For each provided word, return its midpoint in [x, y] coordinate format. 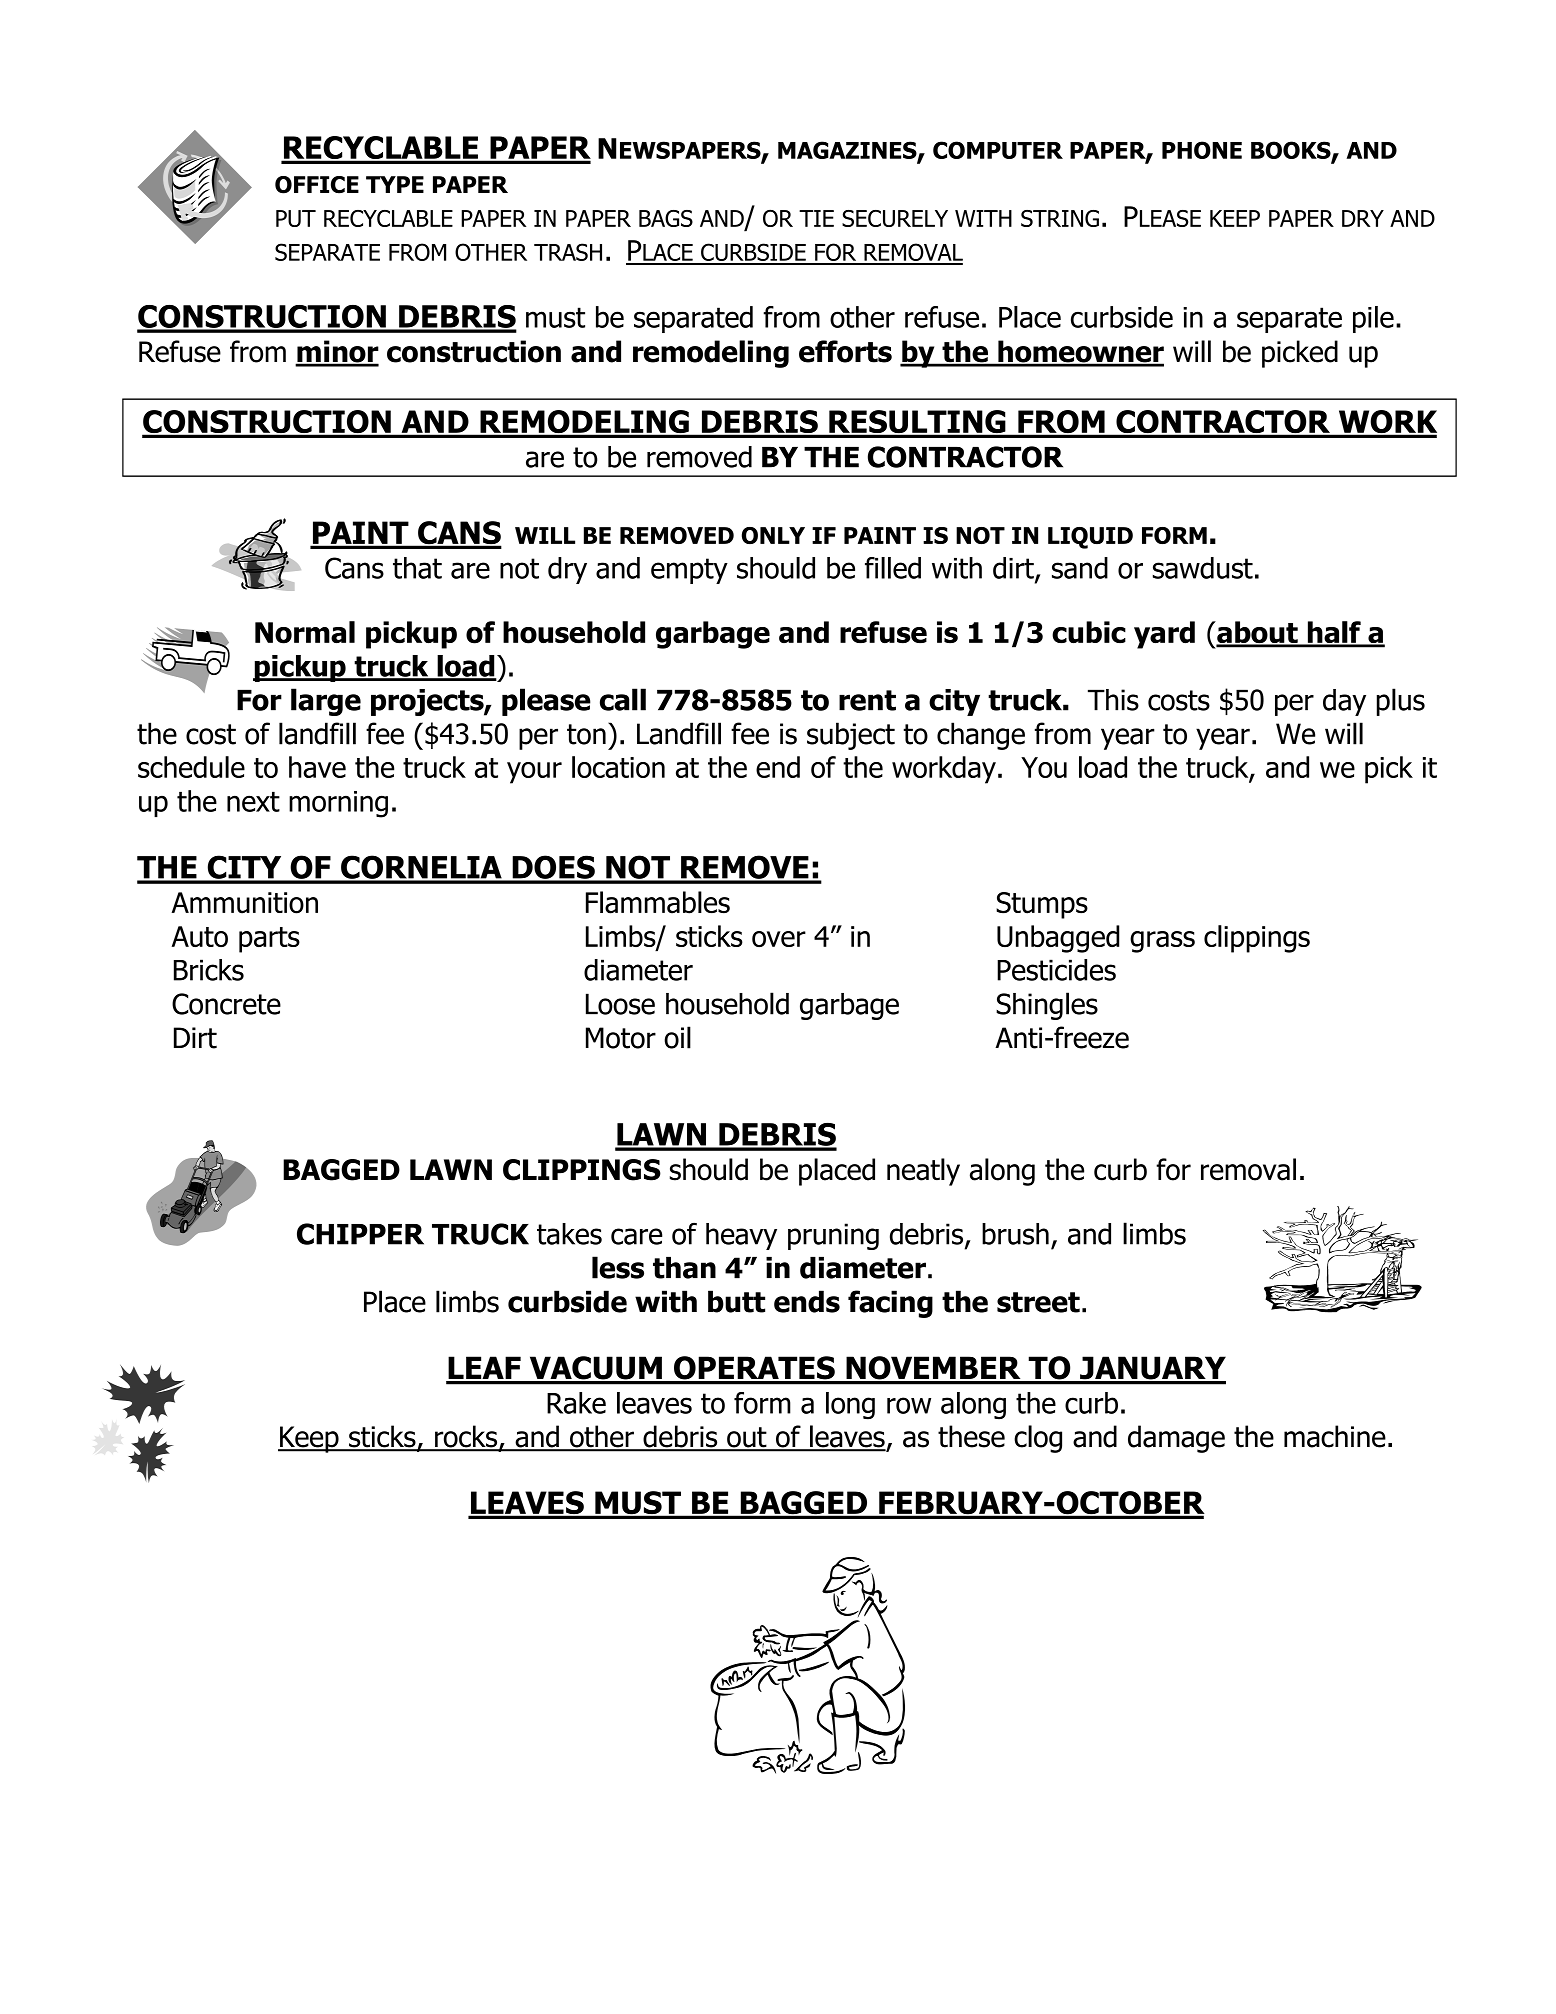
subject [851, 736]
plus [1401, 702]
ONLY [773, 535]
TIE [816, 218]
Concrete [226, 1004]
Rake [576, 1403]
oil [677, 1037]
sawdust [1203, 568]
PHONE [1202, 150]
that [417, 568]
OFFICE [317, 185]
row [909, 1405]
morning [338, 804]
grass [1162, 942]
